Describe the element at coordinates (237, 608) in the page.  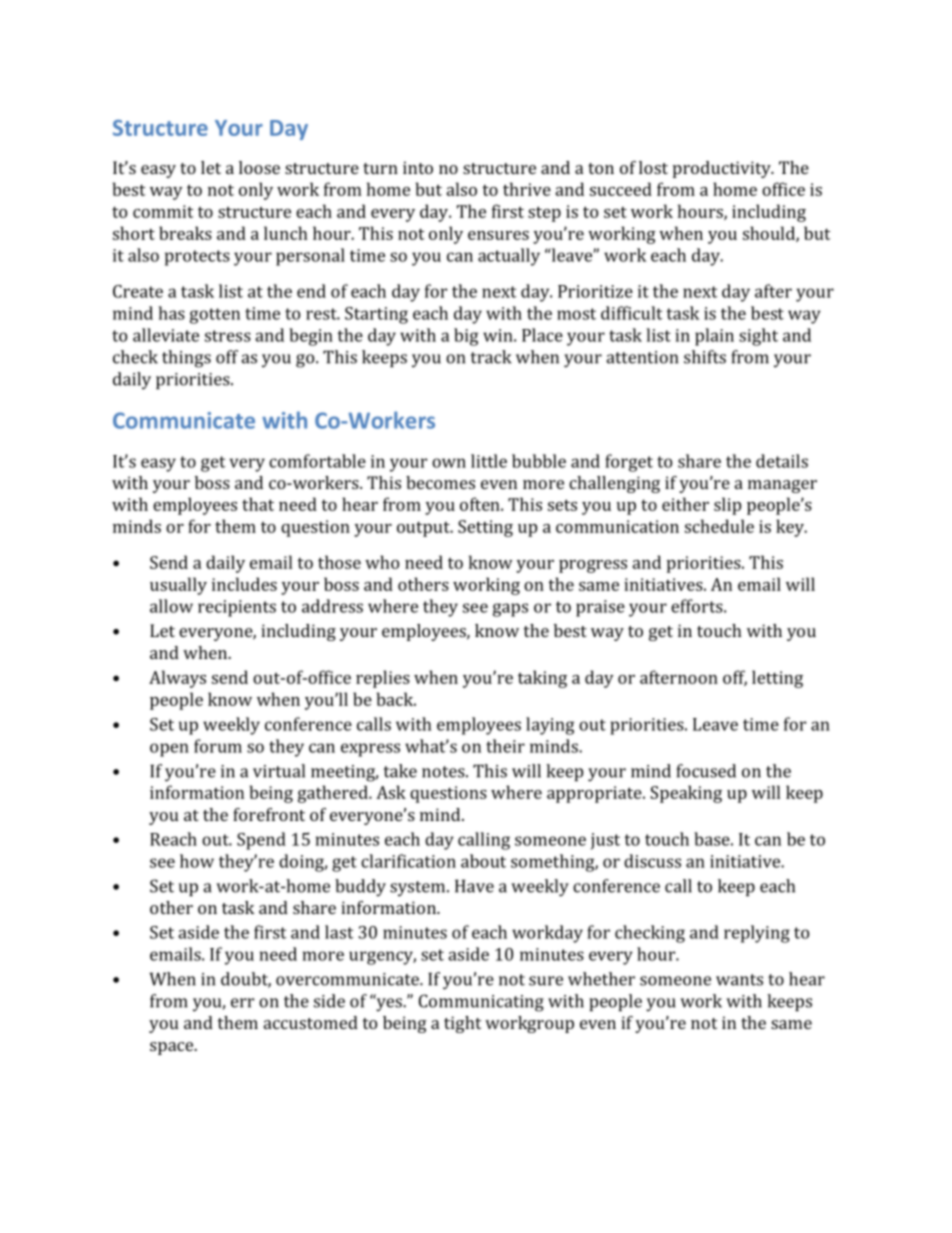
I see `recipients` at that location.
